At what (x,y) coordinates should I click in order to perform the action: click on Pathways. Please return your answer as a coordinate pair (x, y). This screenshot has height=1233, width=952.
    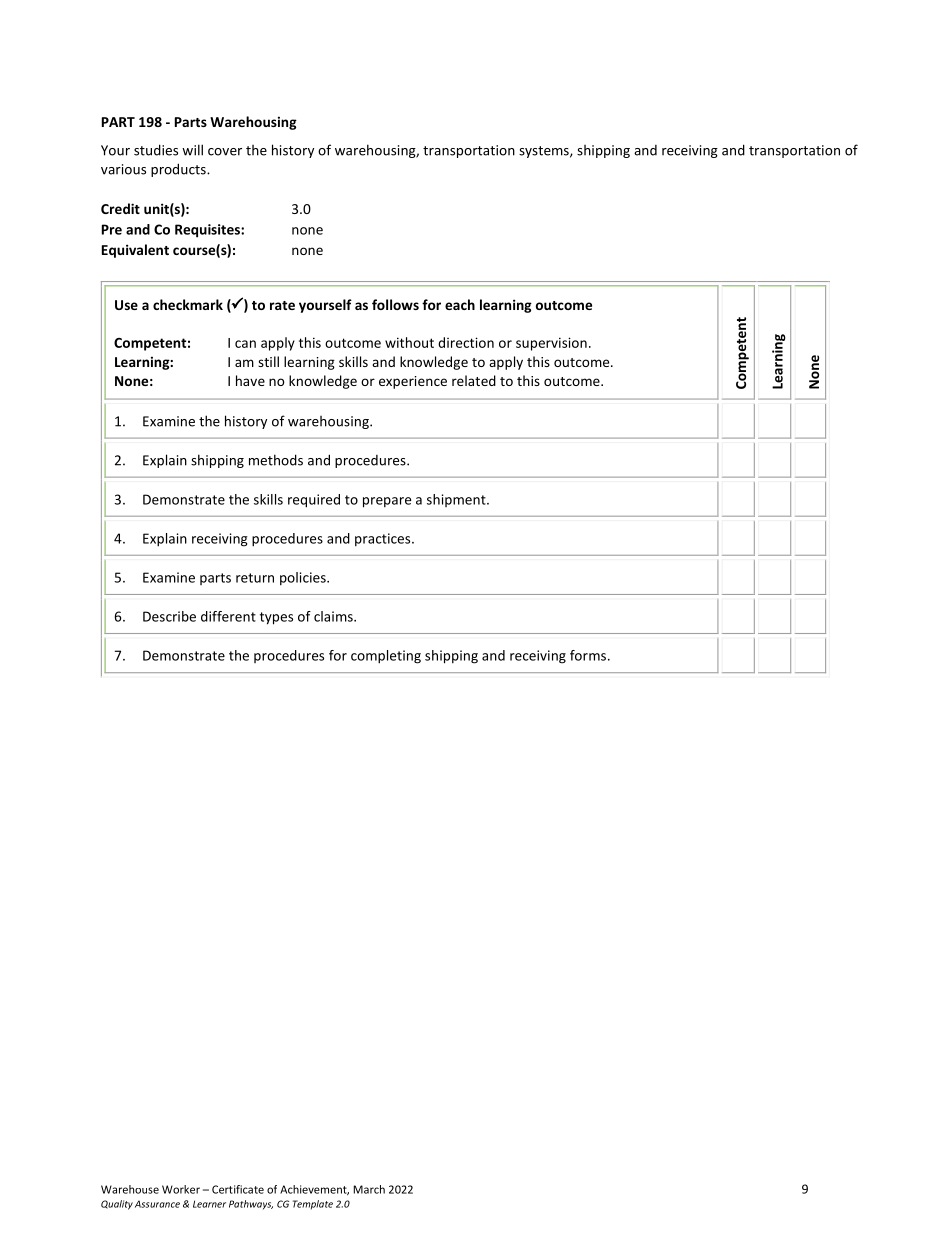
    Looking at the image, I should click on (251, 1205).
